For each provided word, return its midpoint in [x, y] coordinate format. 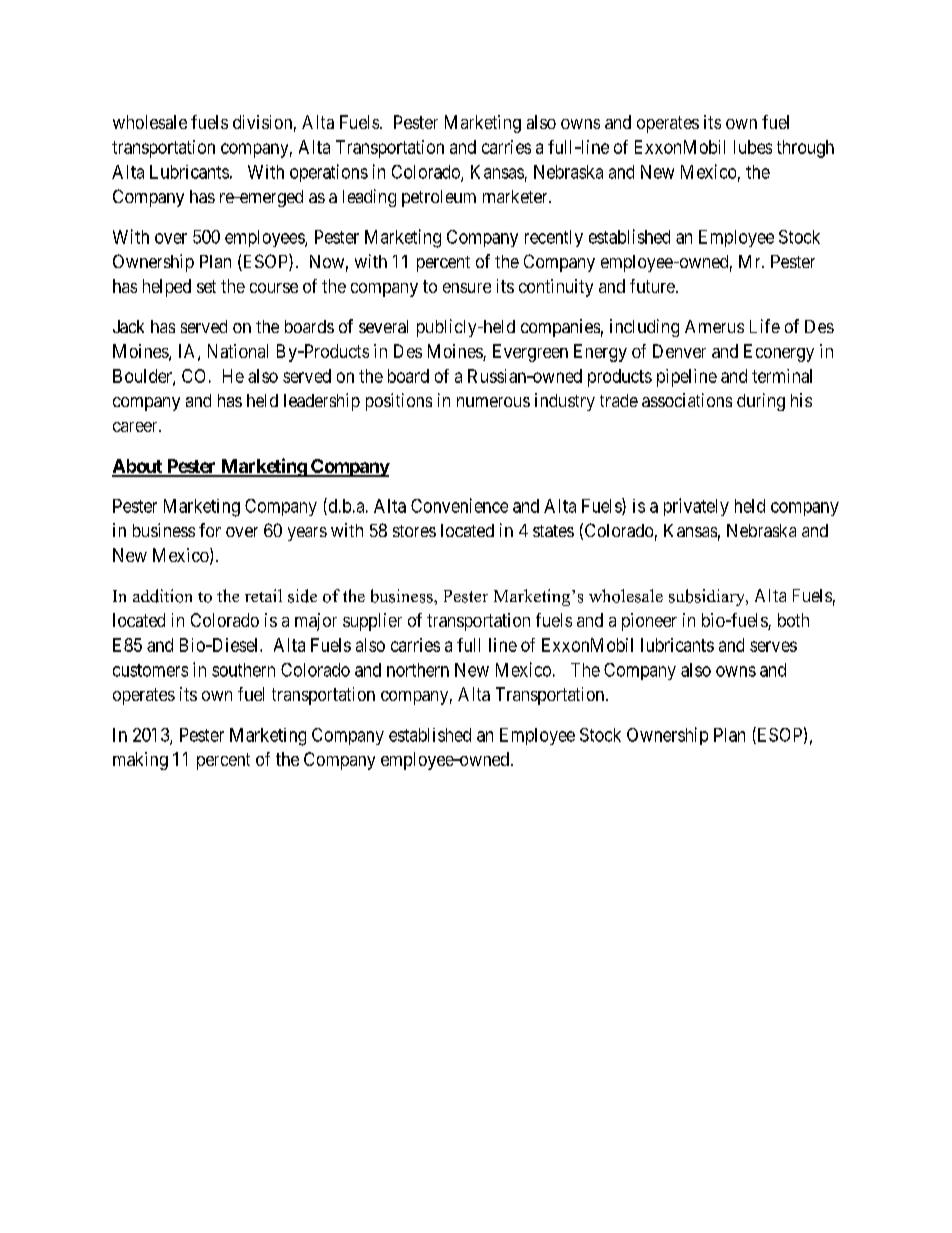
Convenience [459, 505]
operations [329, 173]
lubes [753, 147]
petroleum [439, 198]
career [136, 427]
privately [696, 507]
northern [418, 670]
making [140, 761]
